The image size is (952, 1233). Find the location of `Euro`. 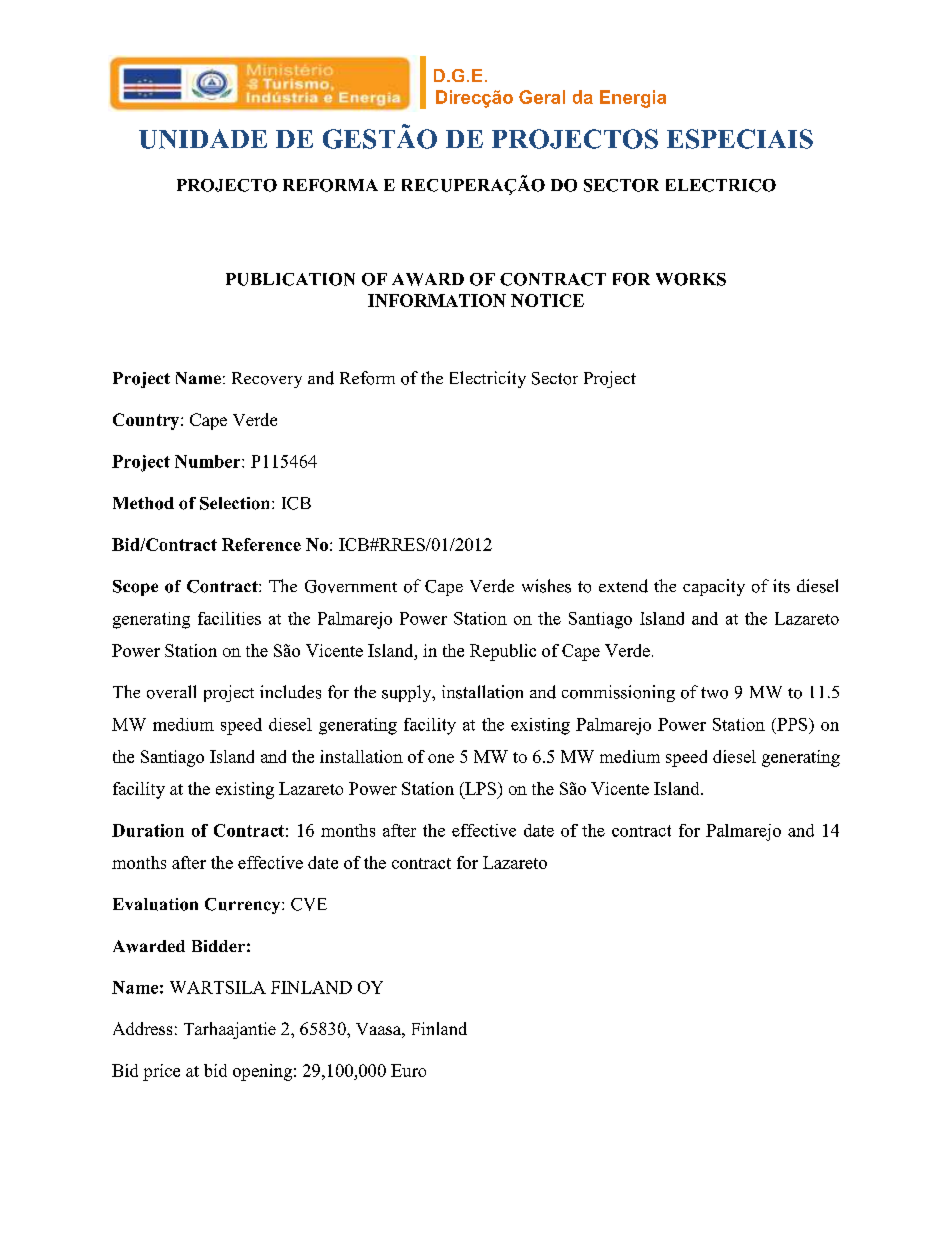

Euro is located at coordinates (408, 1070).
